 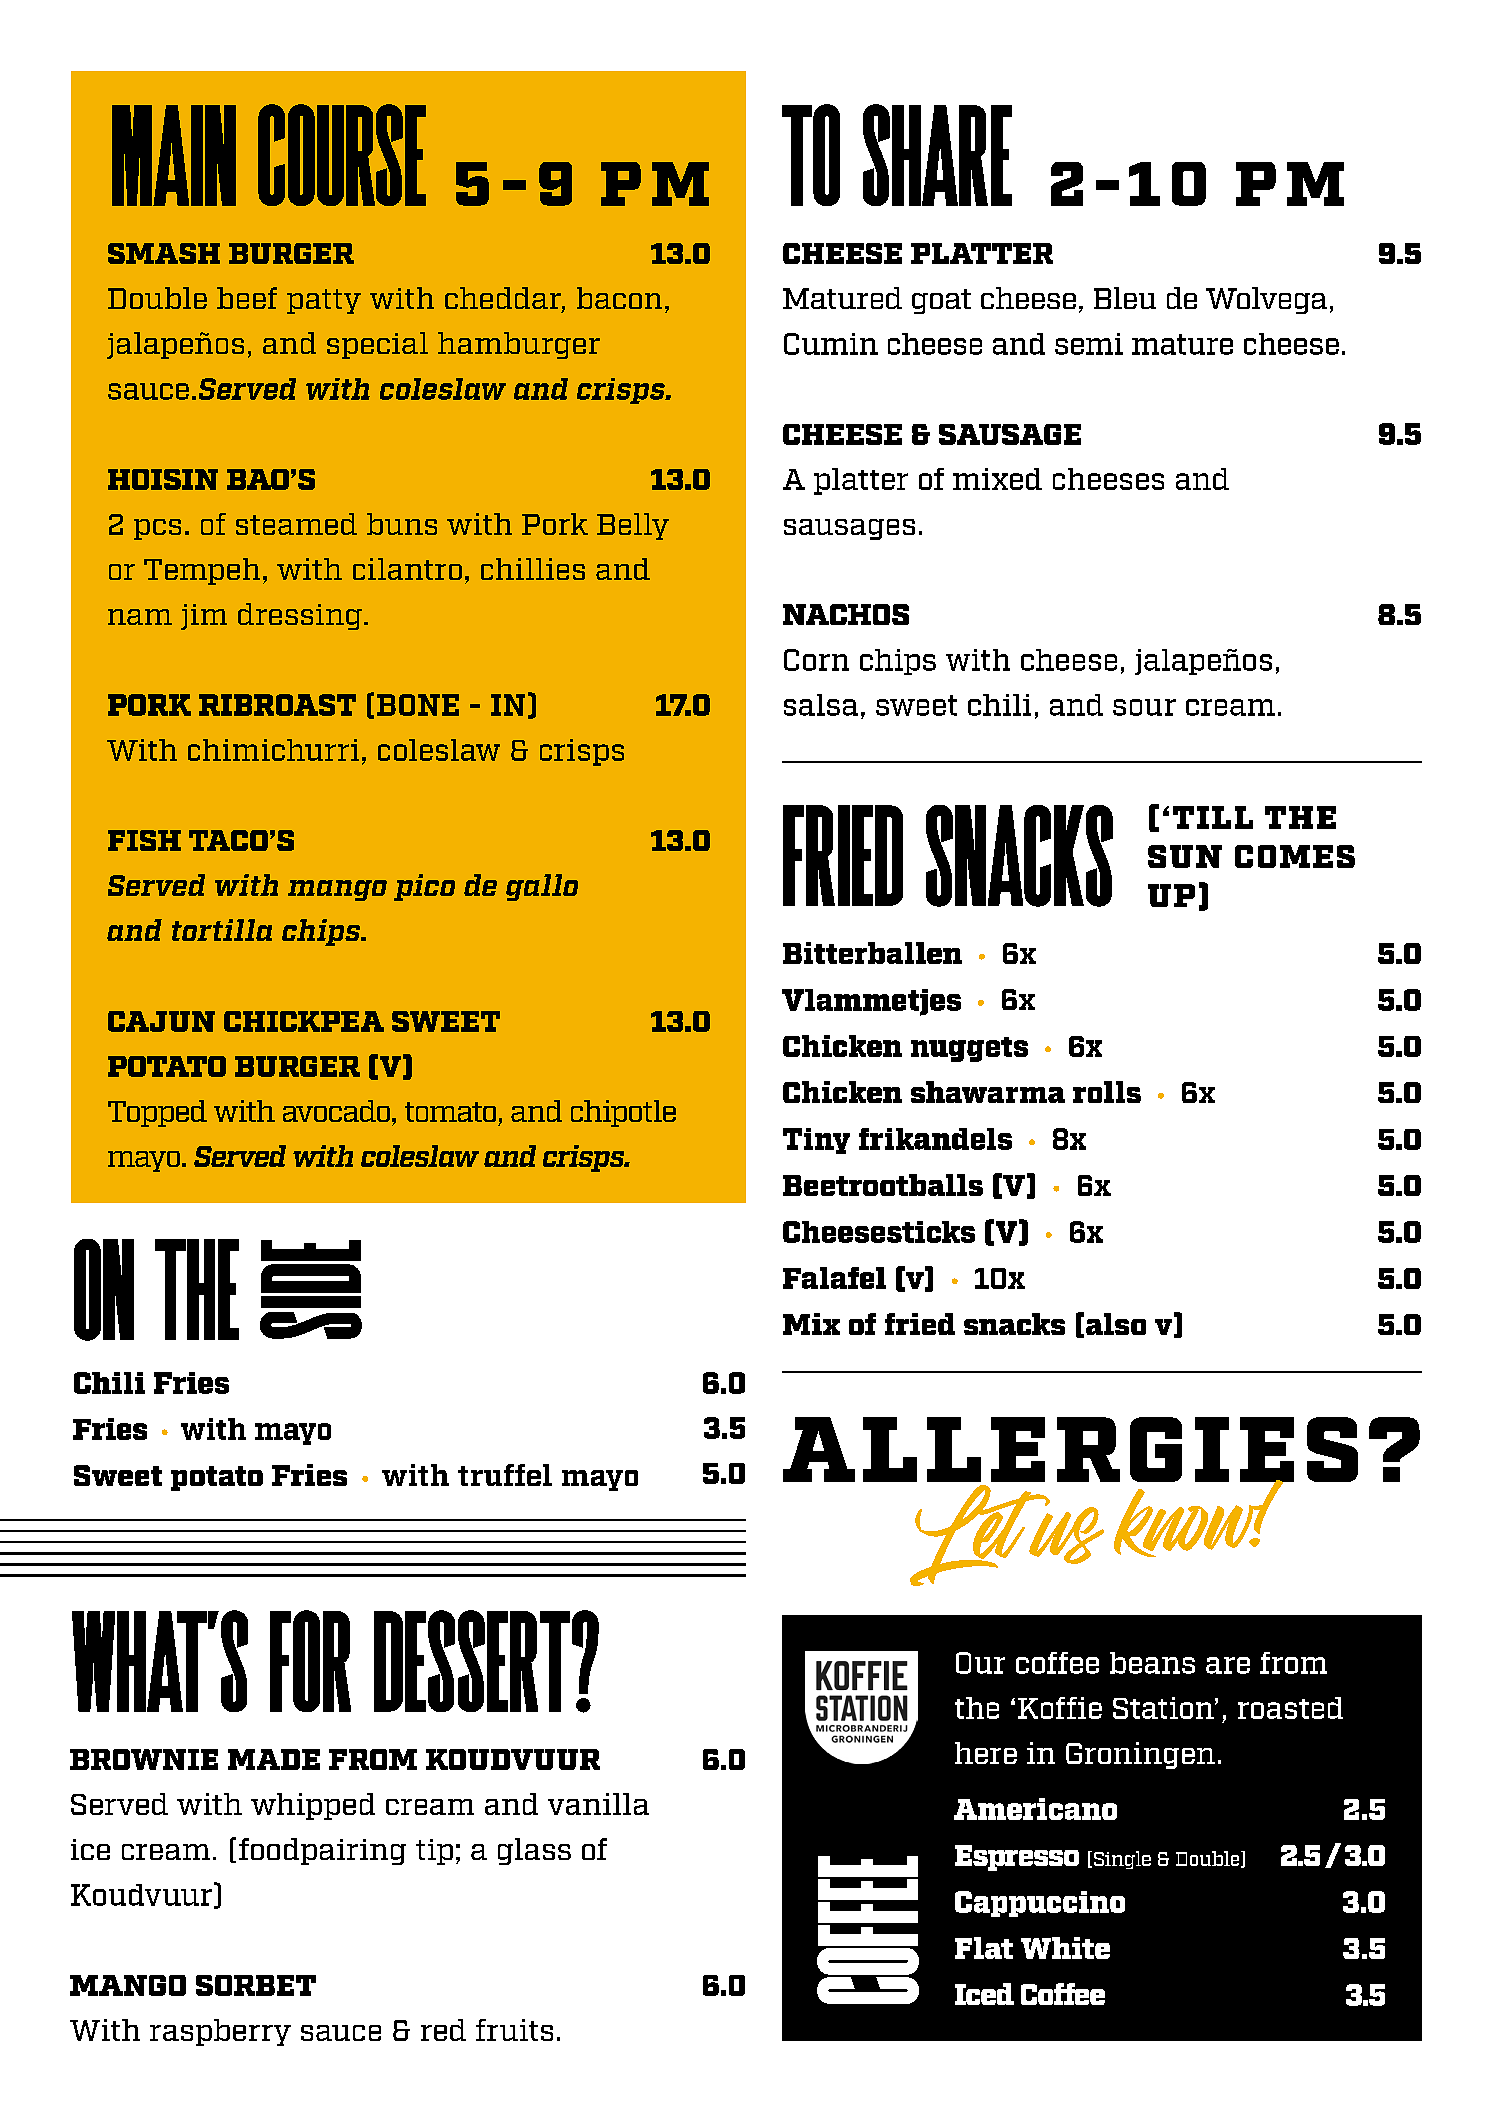 I want to click on rolls, so click(x=1107, y=1092).
